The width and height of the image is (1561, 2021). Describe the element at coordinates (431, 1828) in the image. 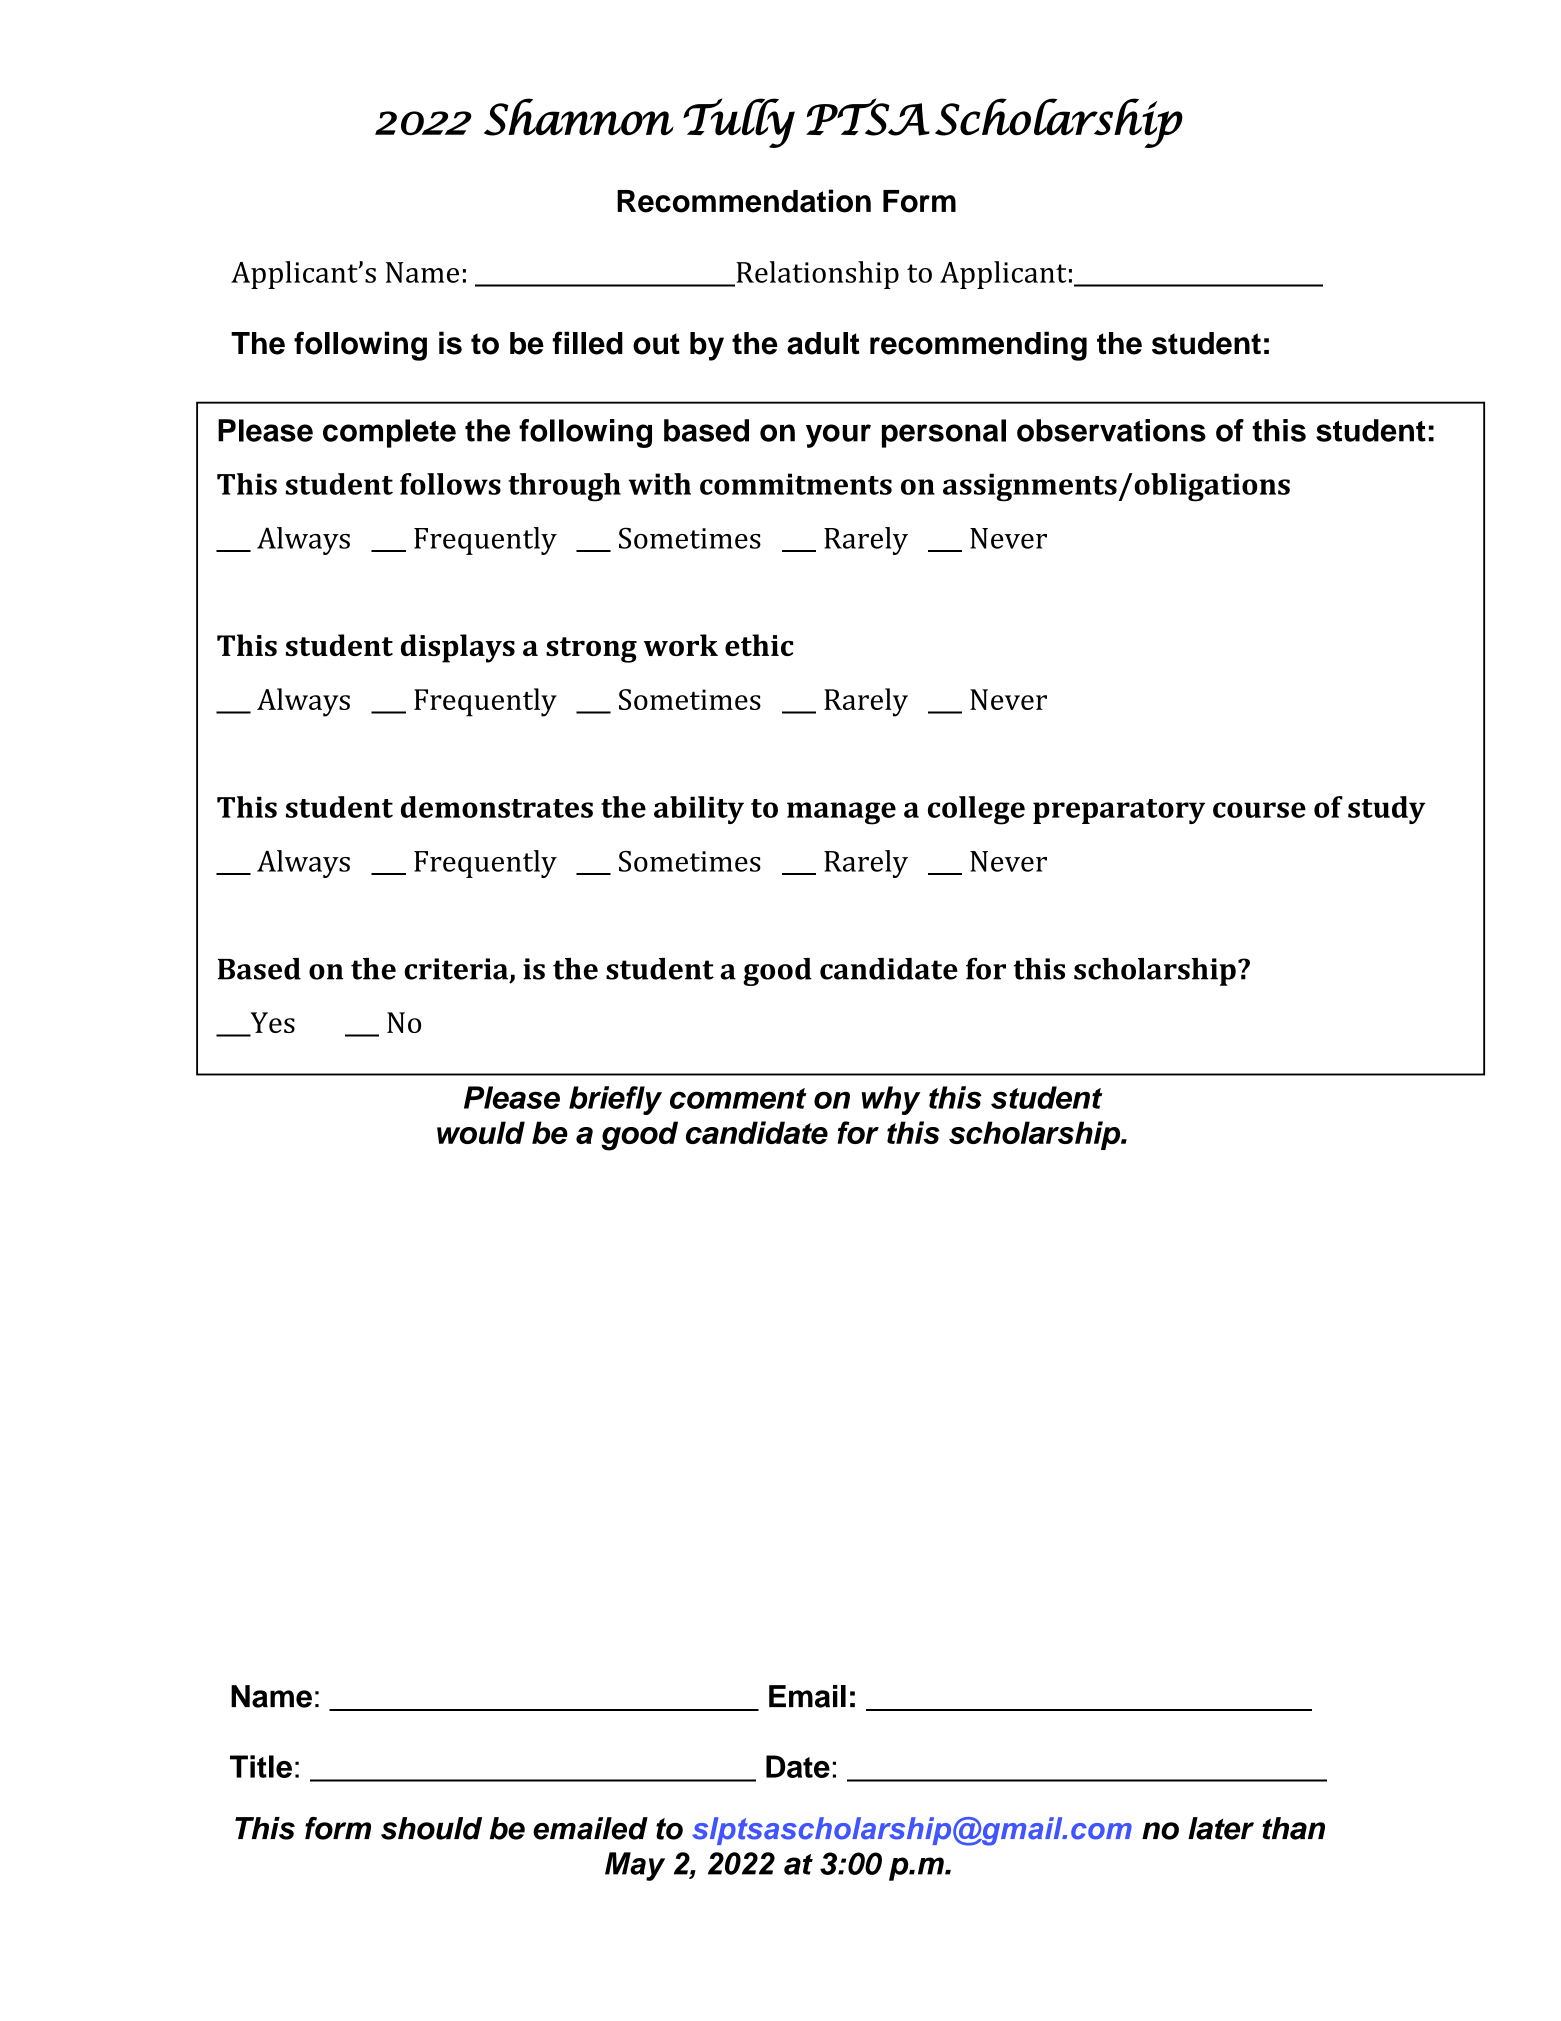

I see `should` at that location.
